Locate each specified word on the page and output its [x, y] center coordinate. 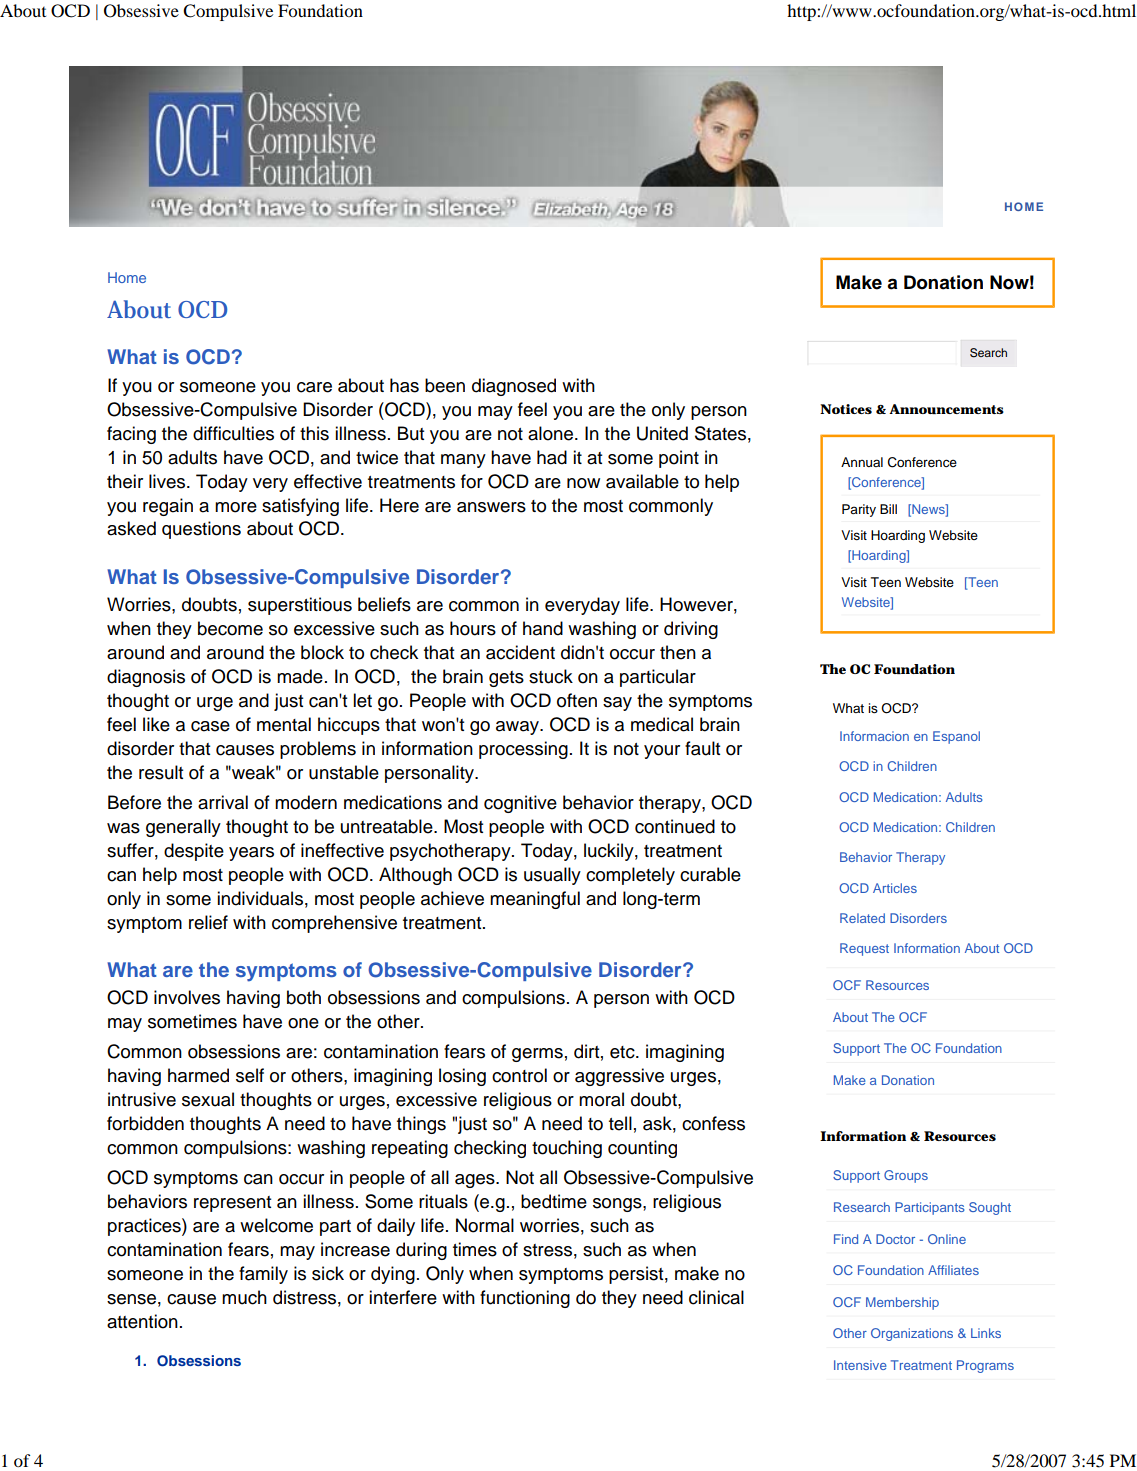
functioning [525, 1299]
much [244, 1297]
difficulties [233, 433]
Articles [895, 888]
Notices [846, 409]
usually [552, 876]
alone [552, 433]
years [251, 854]
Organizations [912, 1334]
